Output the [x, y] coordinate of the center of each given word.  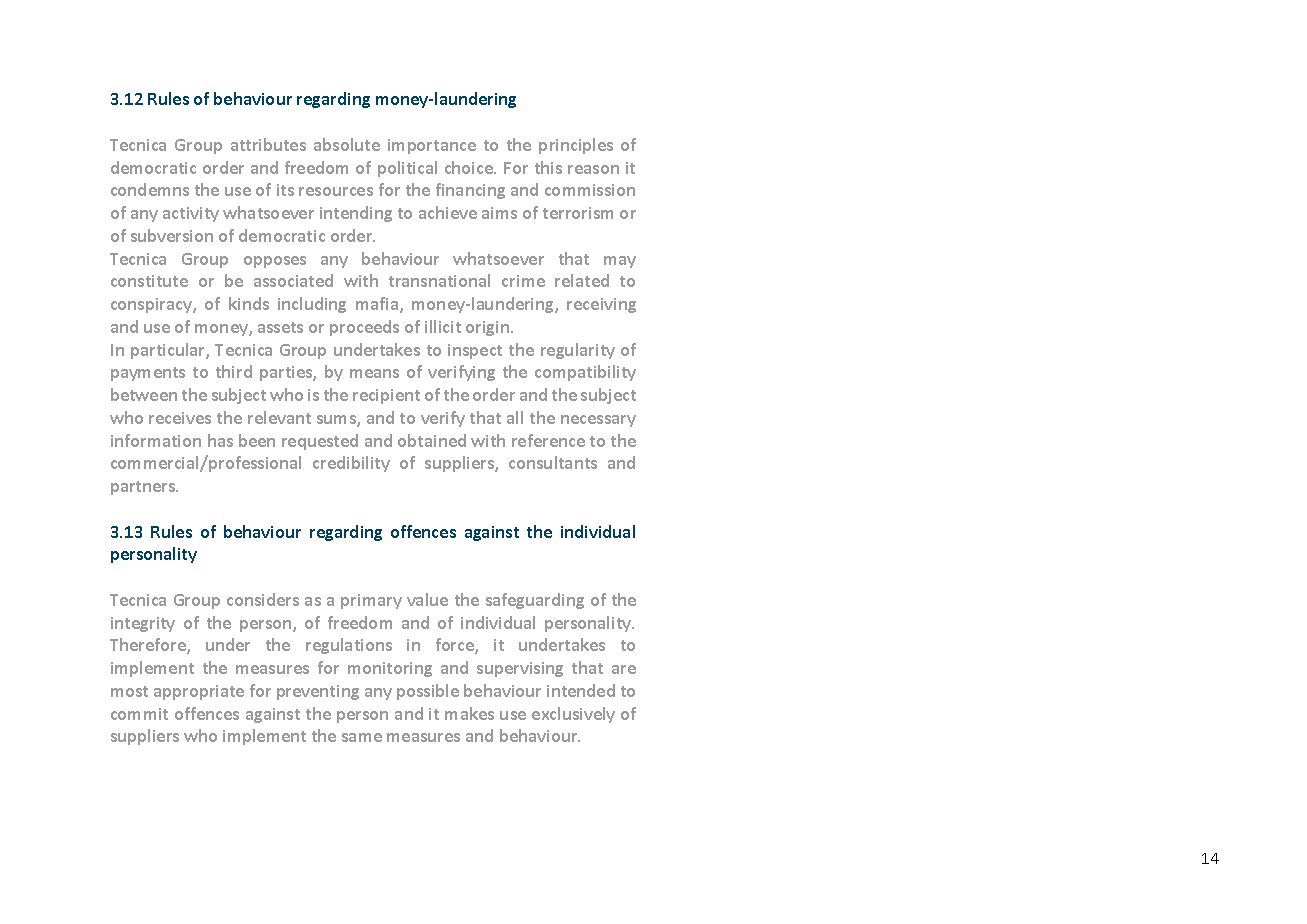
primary [371, 601]
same [362, 737]
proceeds [364, 328]
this [548, 167]
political [407, 169]
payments [148, 374]
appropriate [199, 692]
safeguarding [535, 601]
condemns [150, 189]
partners [144, 488]
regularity [578, 351]
